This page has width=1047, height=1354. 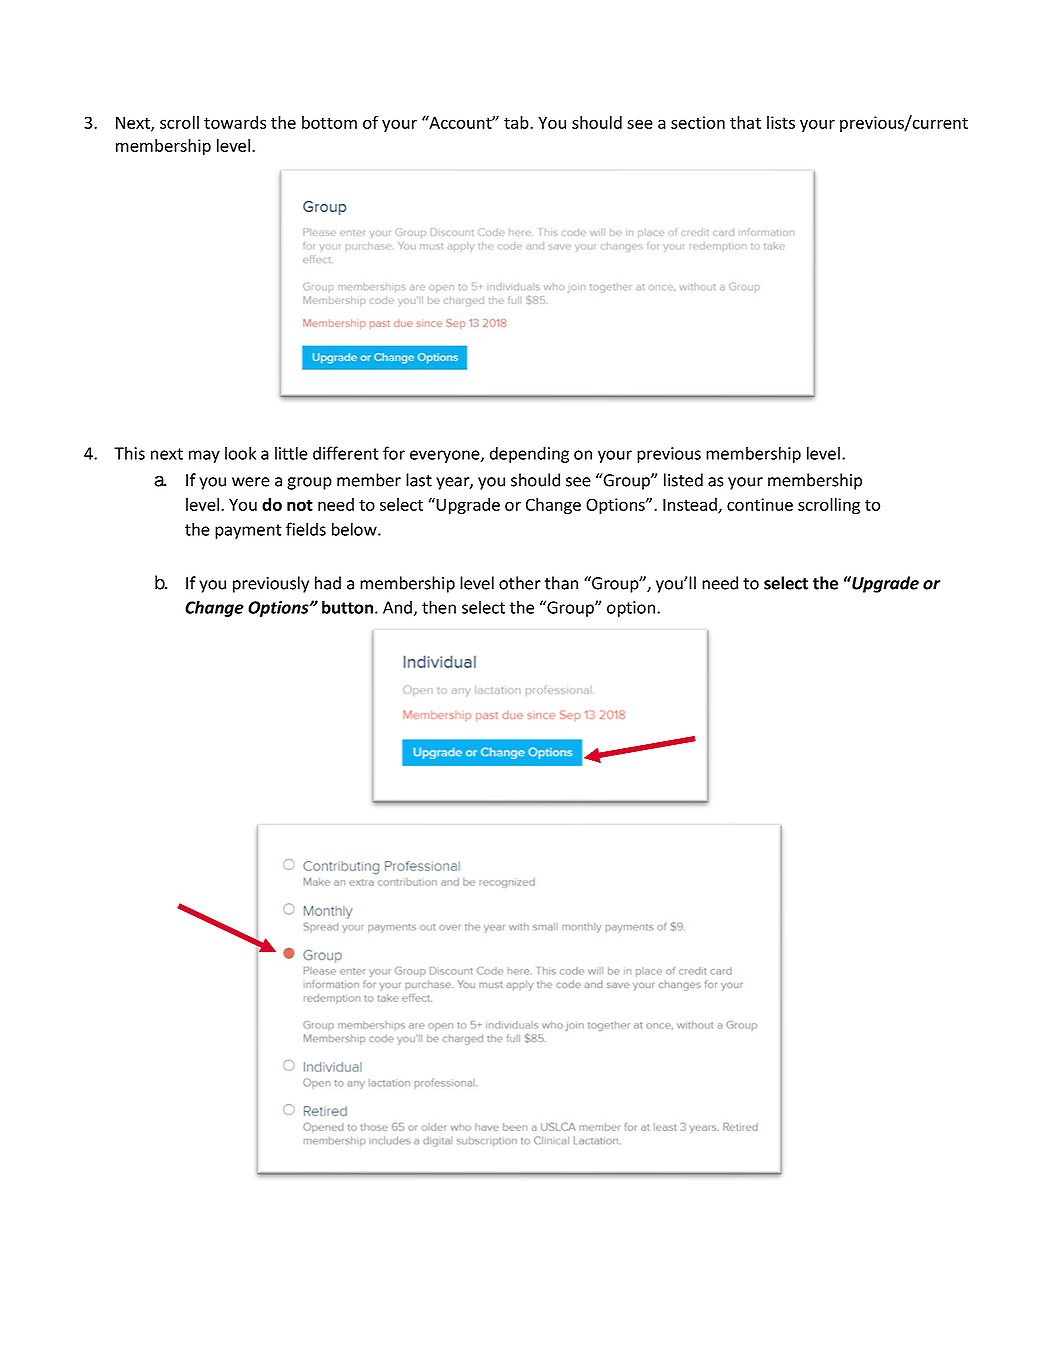 I want to click on than, so click(x=561, y=583).
